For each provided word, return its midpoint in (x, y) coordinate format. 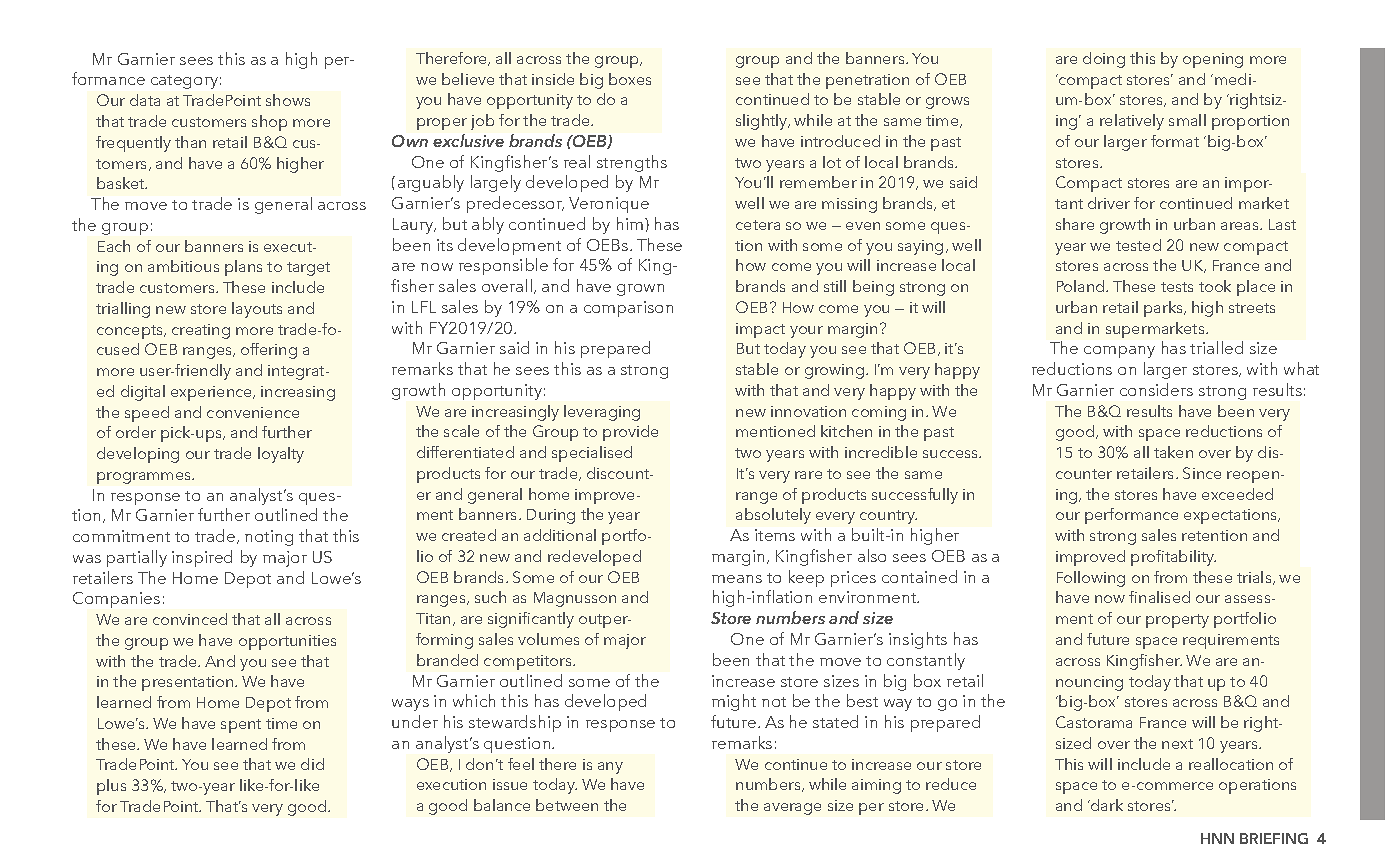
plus (111, 787)
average (792, 809)
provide (630, 433)
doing (1104, 60)
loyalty (281, 455)
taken (1173, 452)
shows (288, 100)
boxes (630, 79)
